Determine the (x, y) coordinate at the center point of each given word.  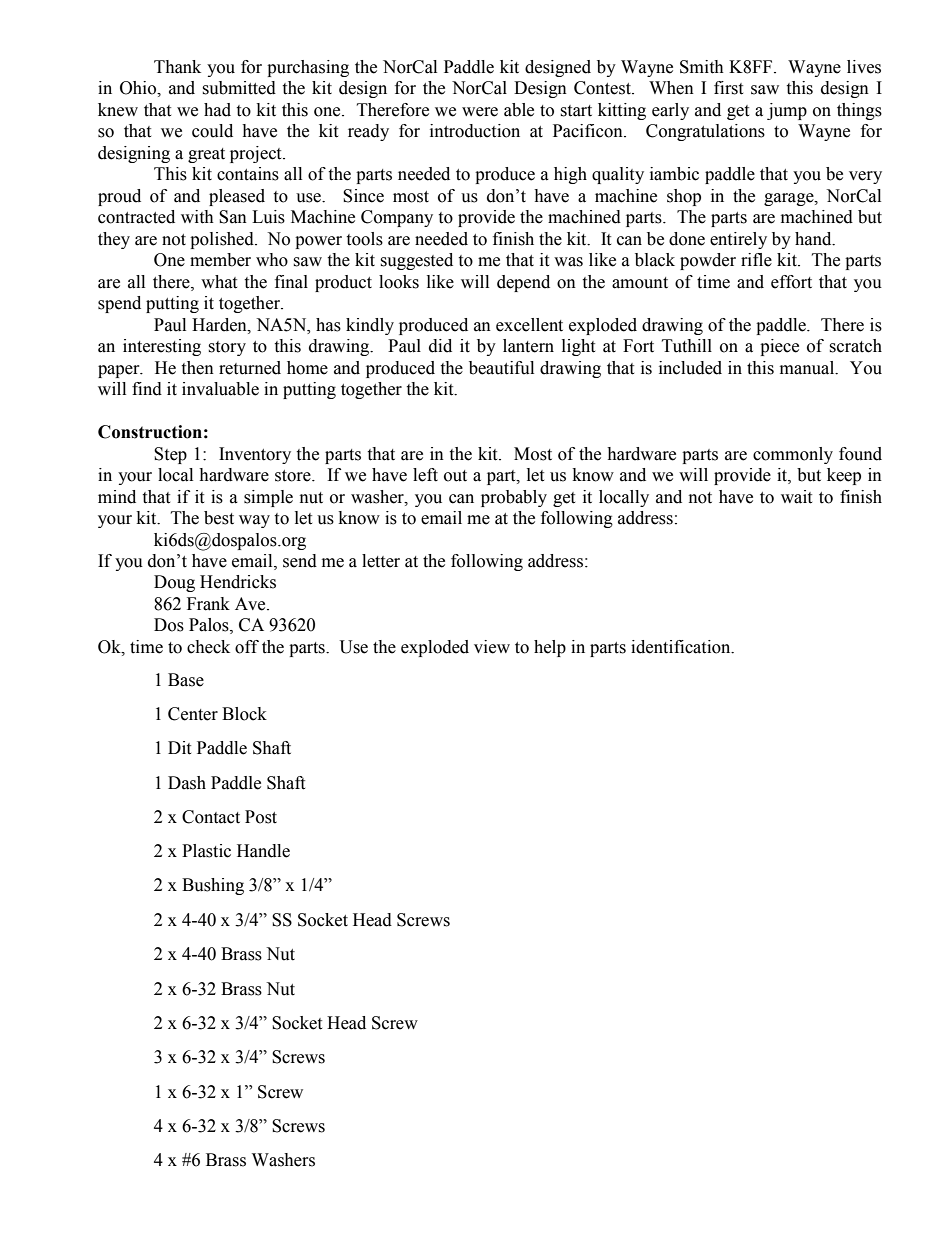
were (480, 112)
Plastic (206, 851)
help (550, 648)
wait (796, 497)
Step (170, 455)
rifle (756, 260)
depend (523, 283)
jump (787, 111)
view (492, 647)
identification (682, 647)
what (219, 282)
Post (261, 817)
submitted (239, 88)
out (455, 476)
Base (186, 680)
